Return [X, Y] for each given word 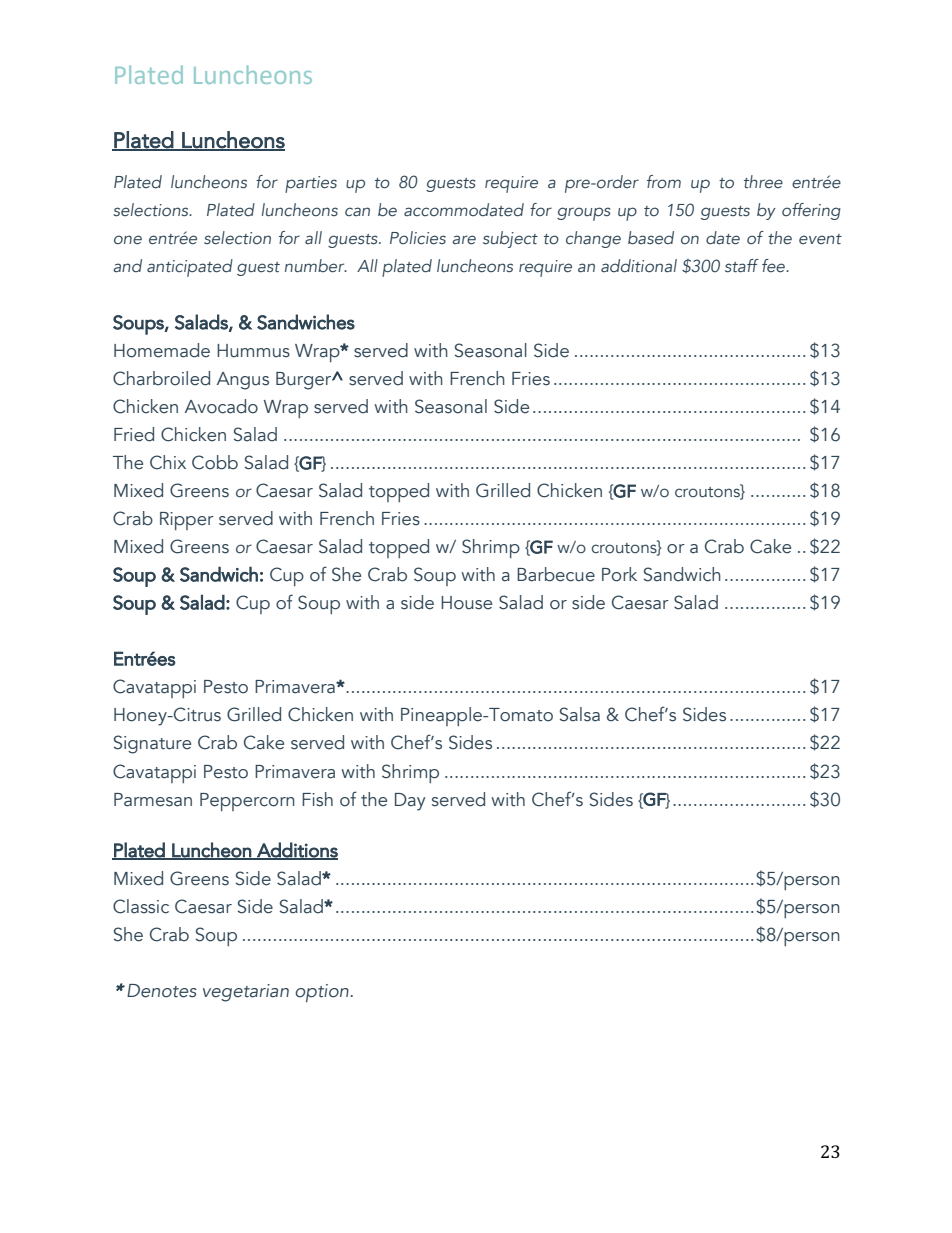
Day [410, 802]
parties [311, 184]
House [466, 603]
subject [510, 239]
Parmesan [153, 800]
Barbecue [556, 574]
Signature [152, 744]
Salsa [580, 714]
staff [742, 266]
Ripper [187, 521]
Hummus [253, 351]
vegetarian [246, 993]
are [464, 240]
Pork [619, 574]
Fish [317, 799]
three [763, 182]
